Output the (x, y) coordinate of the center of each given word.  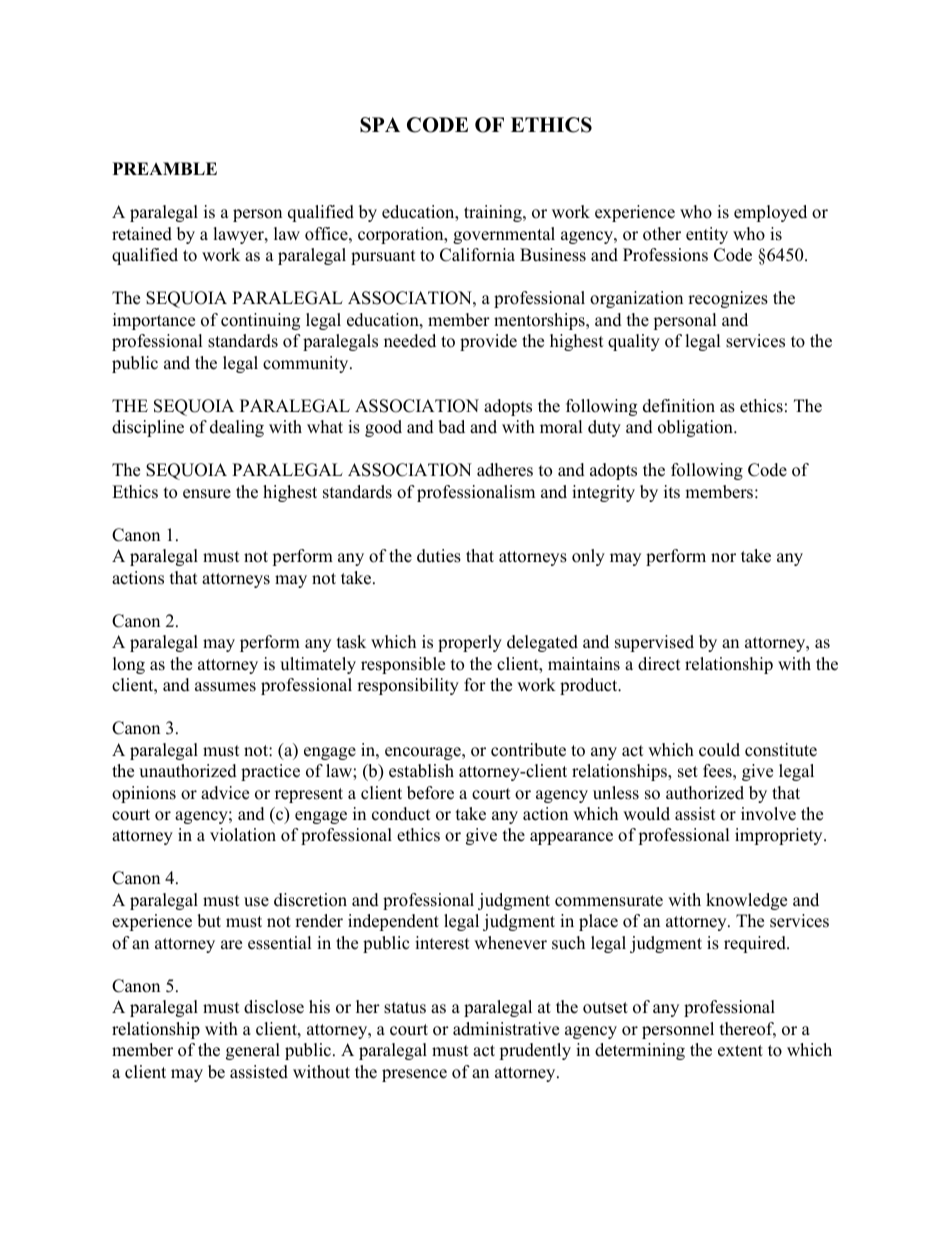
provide (488, 342)
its (672, 492)
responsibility (408, 686)
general (253, 1051)
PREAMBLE (165, 168)
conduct (401, 814)
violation (243, 835)
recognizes (728, 299)
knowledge (746, 901)
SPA (380, 125)
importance (154, 321)
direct (659, 664)
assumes (225, 687)
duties (439, 556)
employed (770, 213)
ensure (207, 494)
